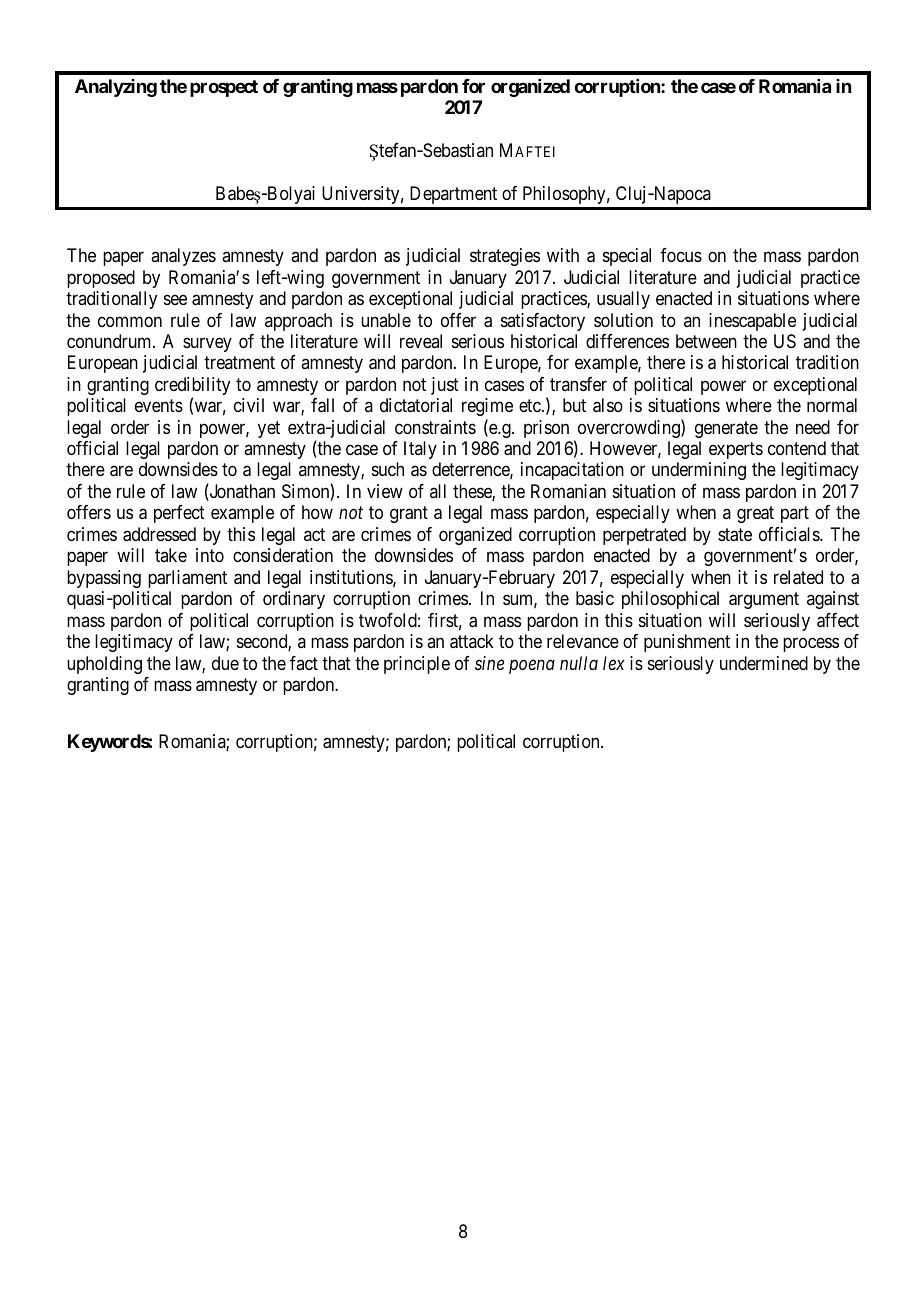 The image size is (924, 1308). What do you see at coordinates (175, 299) in the screenshot?
I see `see` at bounding box center [175, 299].
